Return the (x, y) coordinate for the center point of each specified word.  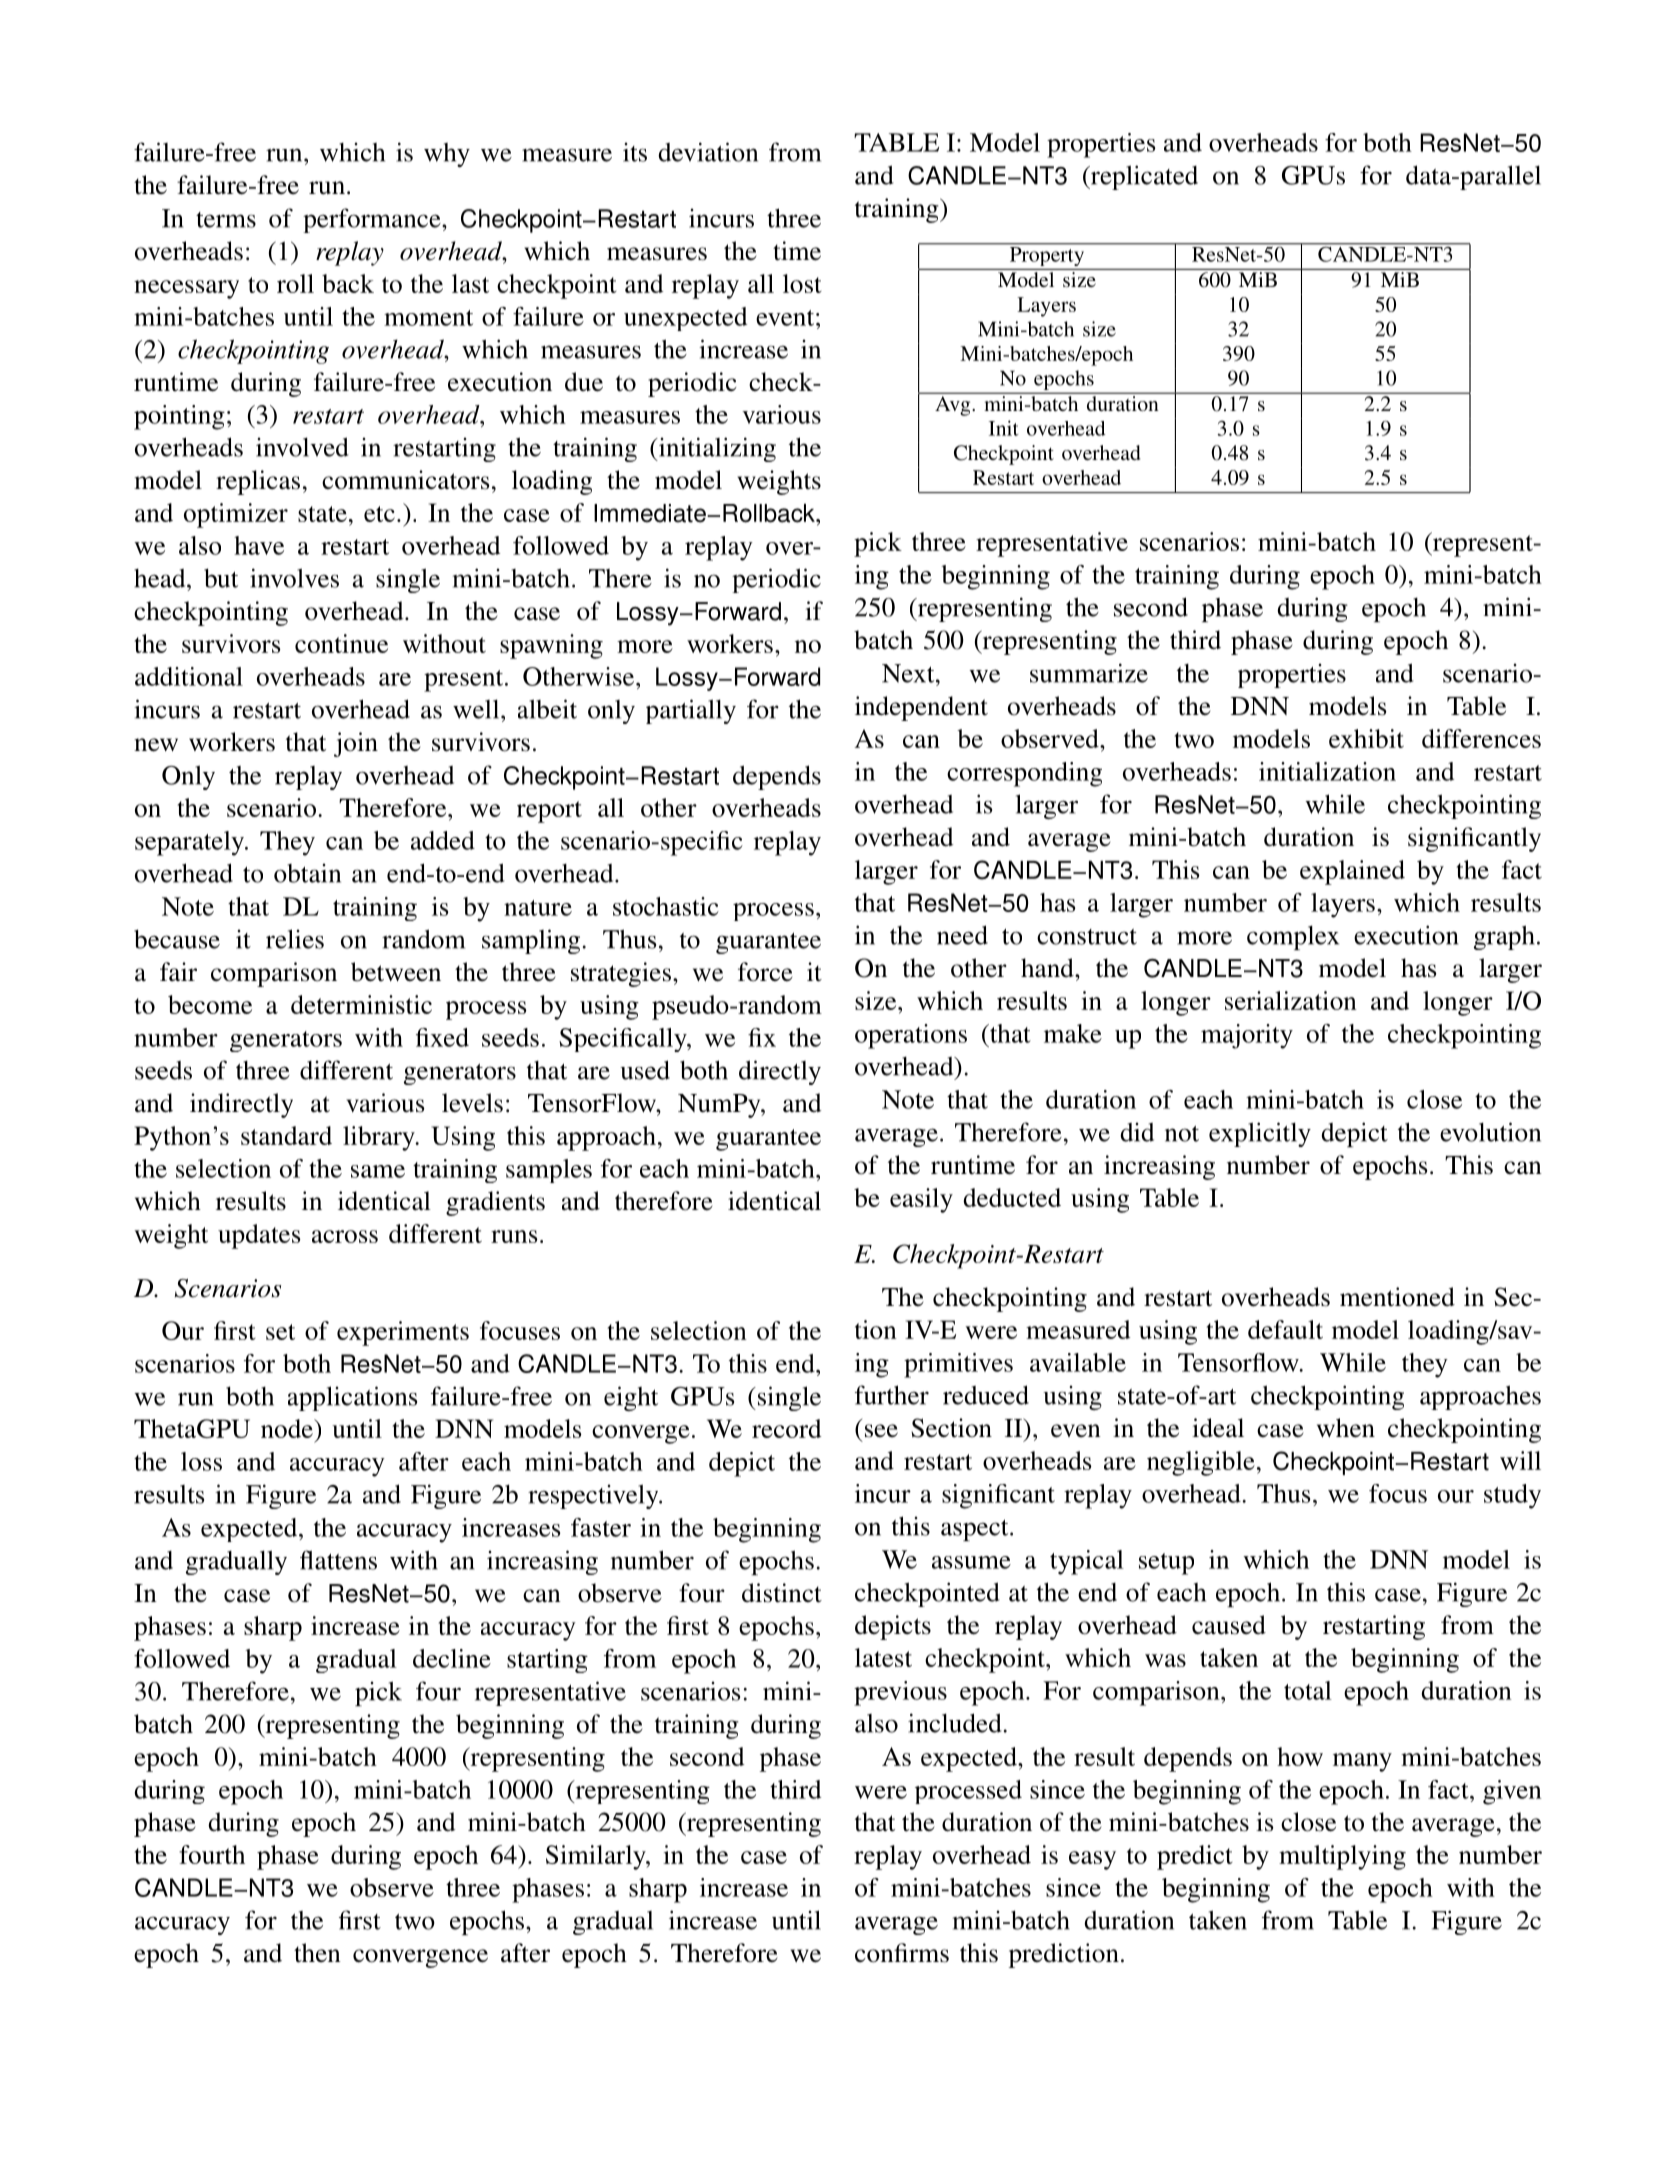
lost (802, 283)
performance (373, 220)
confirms (902, 1953)
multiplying (1342, 1857)
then (317, 1953)
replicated (1143, 177)
